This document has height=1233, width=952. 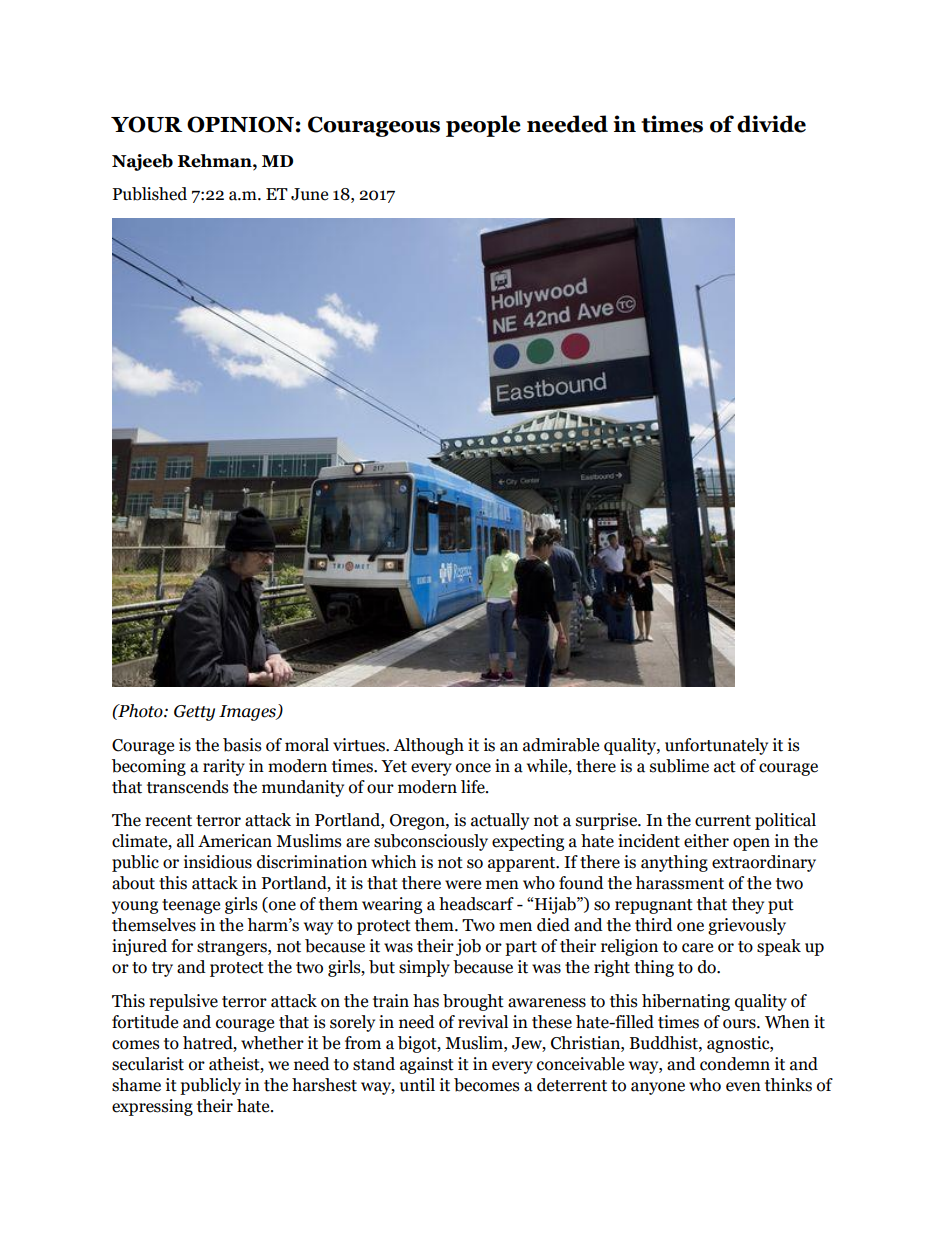 I want to click on Getty, so click(x=194, y=713).
